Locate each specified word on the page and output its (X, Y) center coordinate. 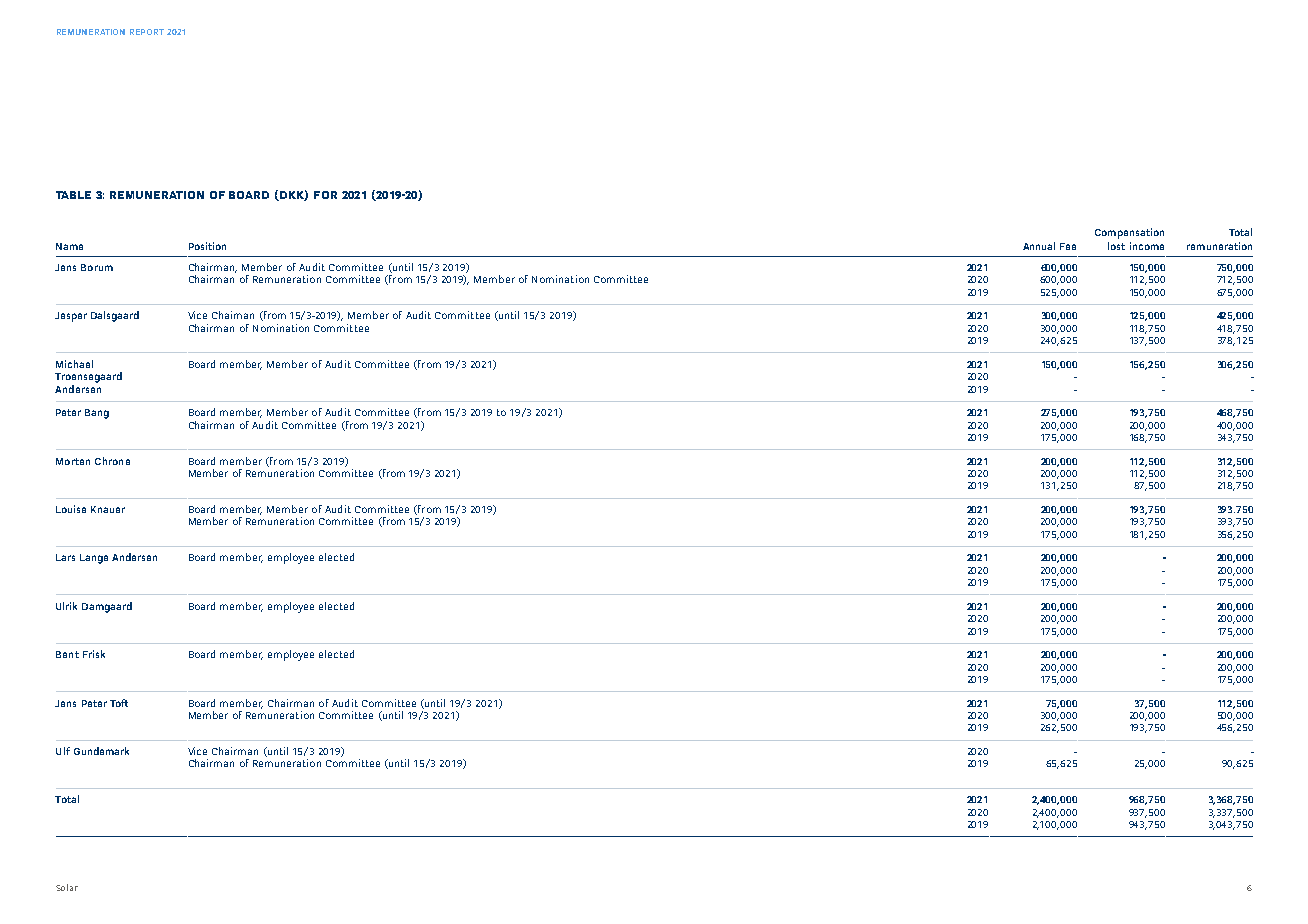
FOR (325, 195)
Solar (67, 887)
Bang (97, 414)
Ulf (63, 751)
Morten (73, 461)
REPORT (147, 32)
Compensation (1129, 233)
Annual (1039, 246)
